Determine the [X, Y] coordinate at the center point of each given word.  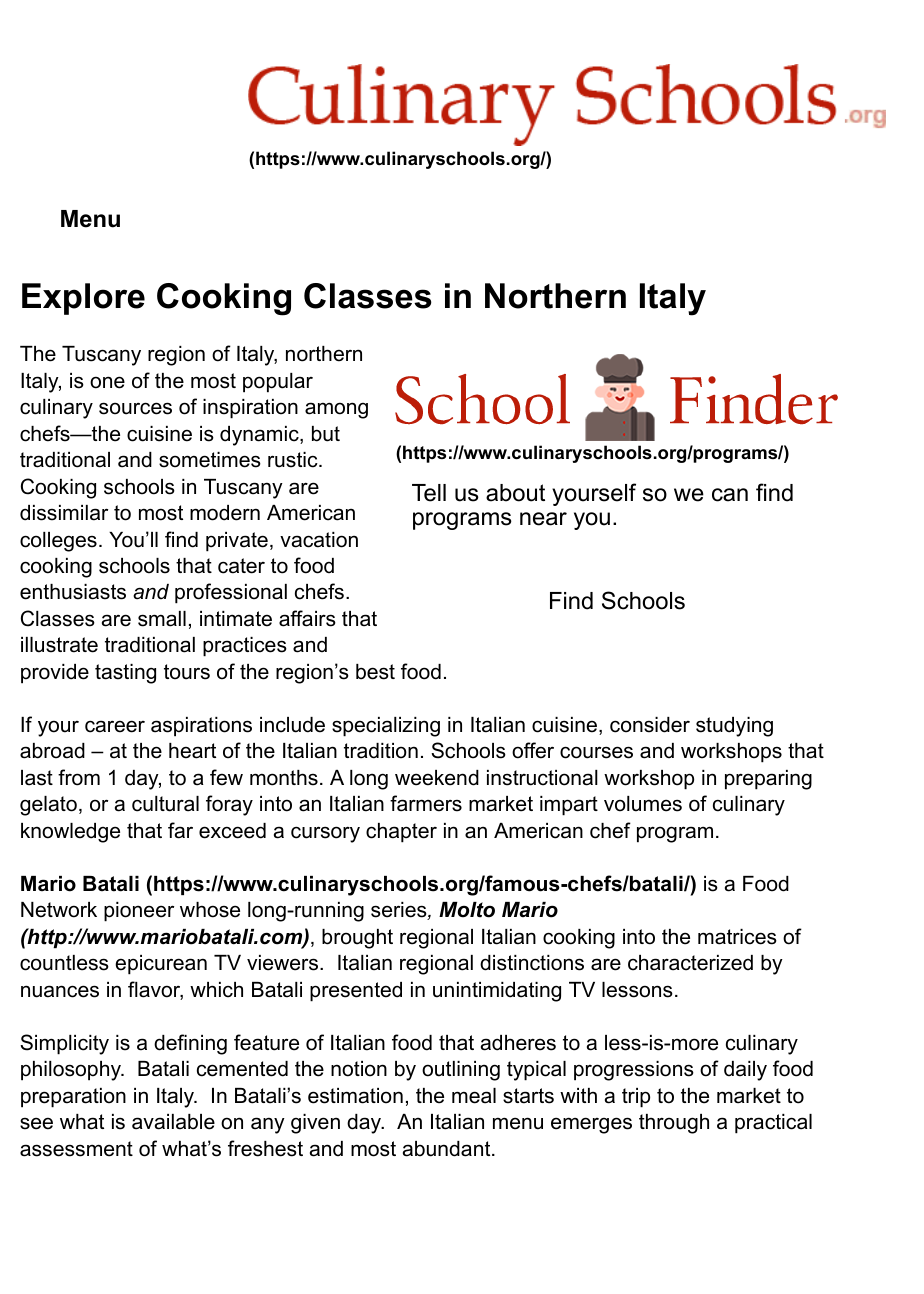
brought [357, 939]
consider [650, 725]
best [375, 672]
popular [278, 383]
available [173, 1122]
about [515, 493]
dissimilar [64, 513]
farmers [426, 803]
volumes [643, 804]
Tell [429, 493]
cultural [165, 804]
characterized [690, 963]
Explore [83, 299]
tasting [125, 674]
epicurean [161, 965]
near [543, 519]
